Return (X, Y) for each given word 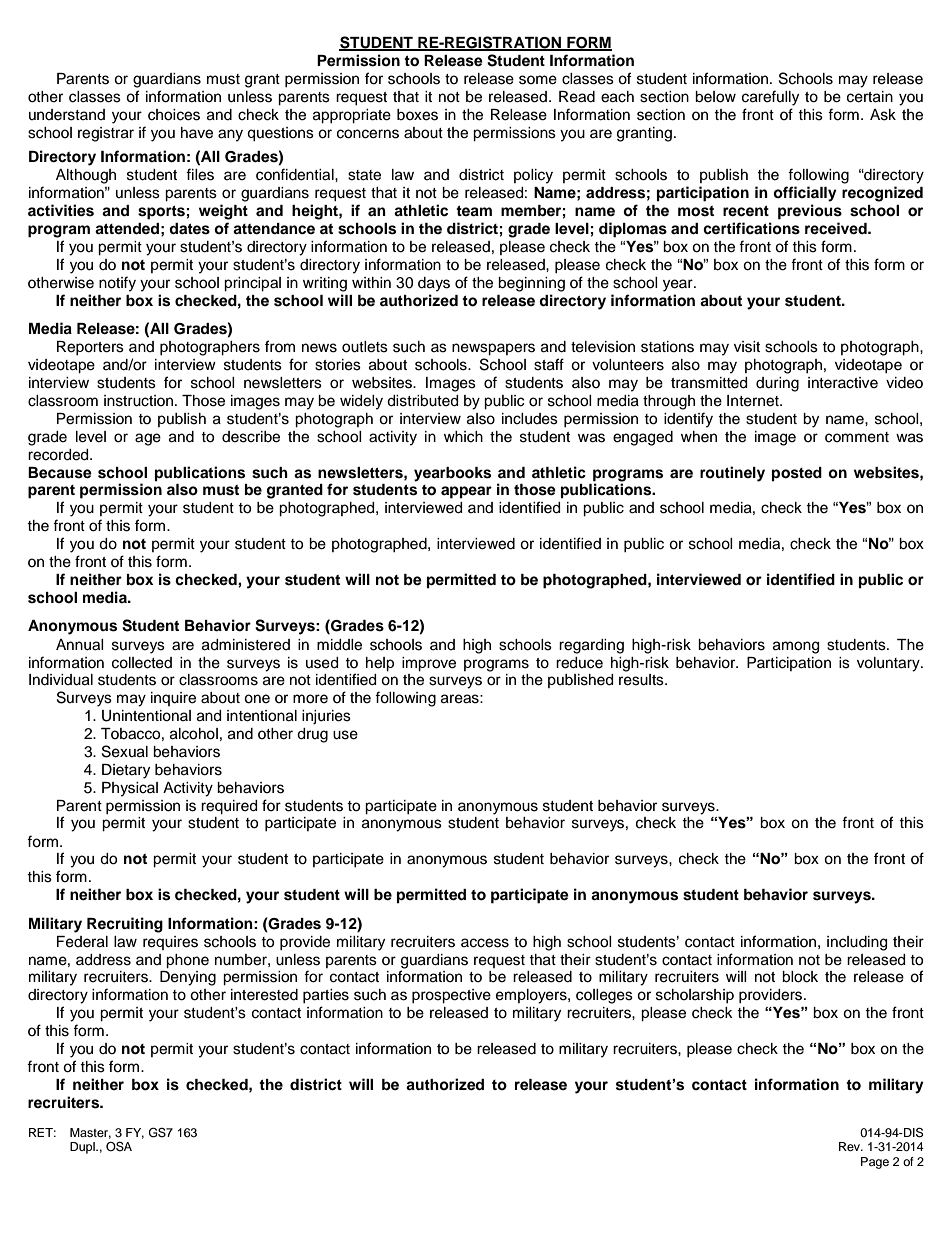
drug (312, 735)
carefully (770, 98)
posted (797, 474)
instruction (138, 401)
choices (174, 115)
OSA (119, 1146)
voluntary (889, 664)
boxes (417, 115)
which (463, 437)
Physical (130, 789)
